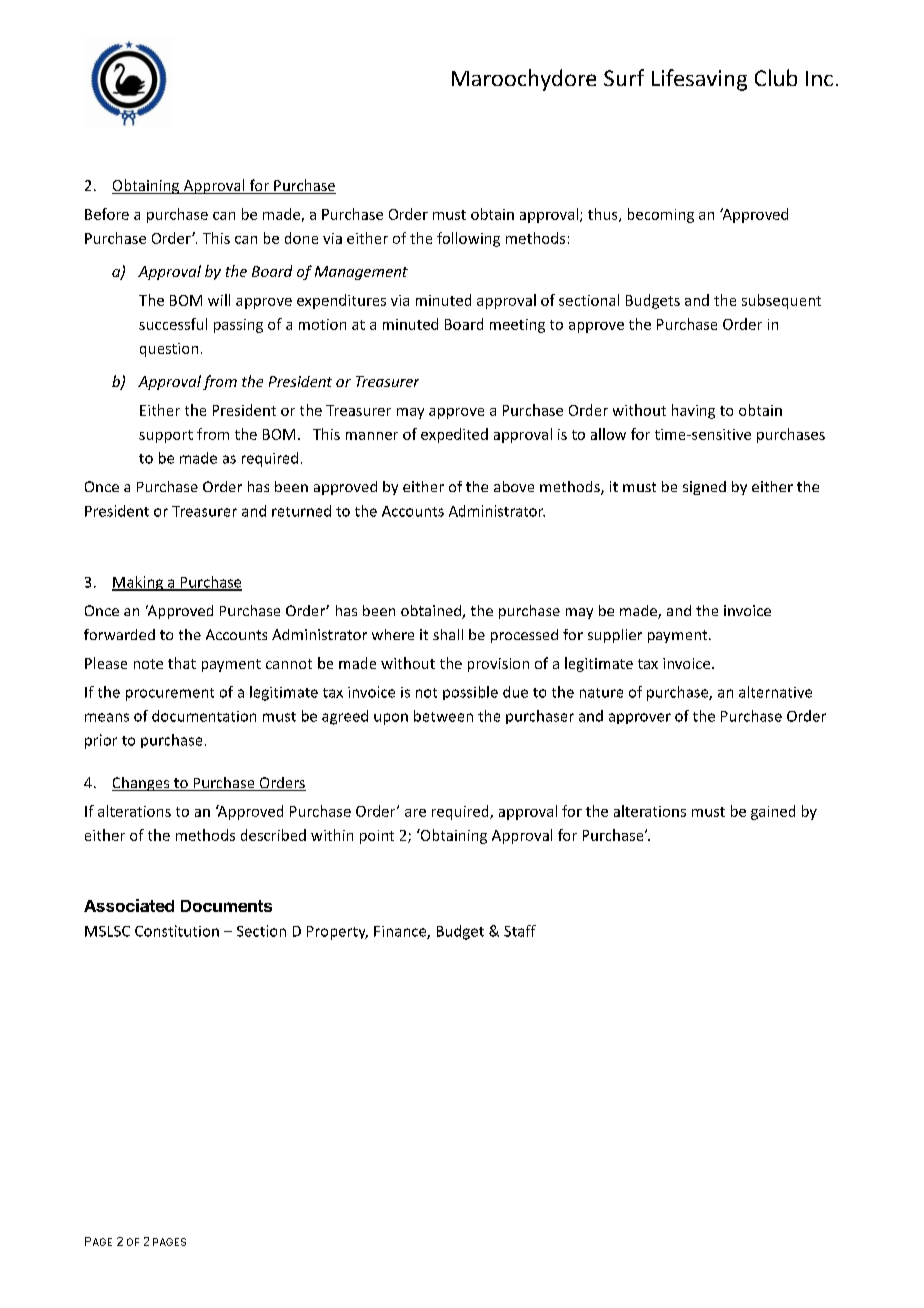 Image resolution: width=924 pixels, height=1308 pixels. I want to click on Staff, so click(520, 931).
